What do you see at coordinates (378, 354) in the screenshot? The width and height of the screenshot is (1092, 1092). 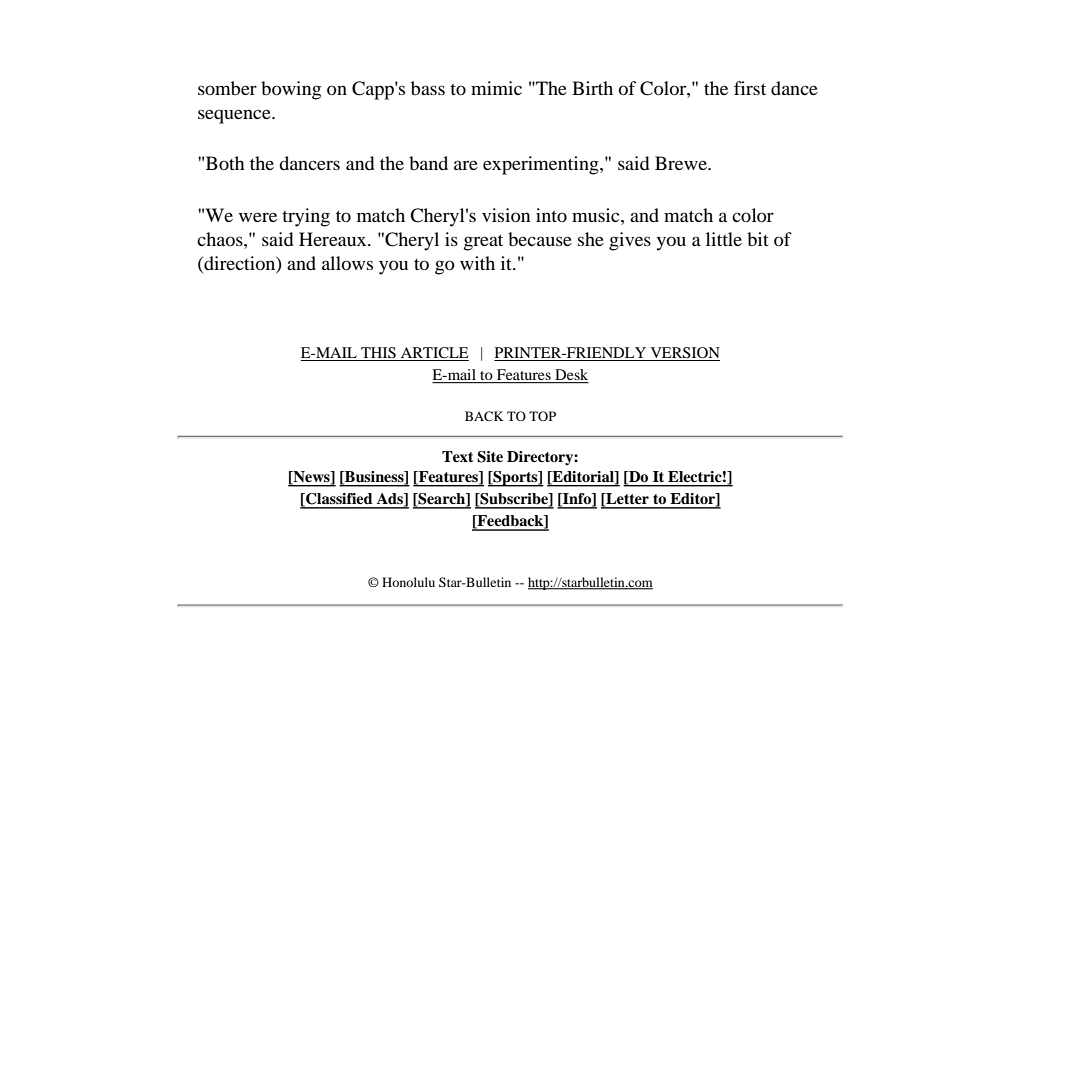 I see `THIS` at bounding box center [378, 354].
